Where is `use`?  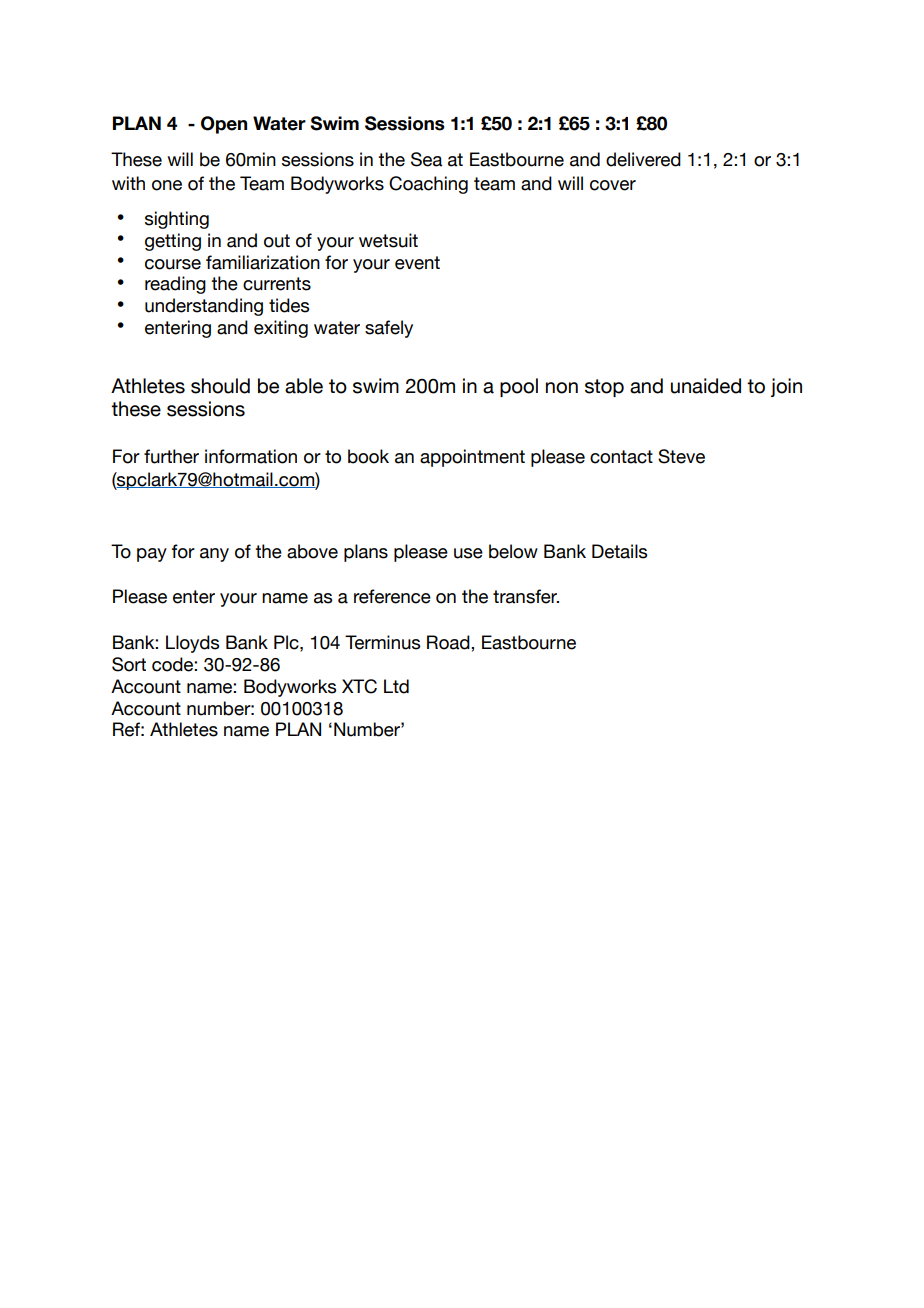 use is located at coordinates (468, 553).
